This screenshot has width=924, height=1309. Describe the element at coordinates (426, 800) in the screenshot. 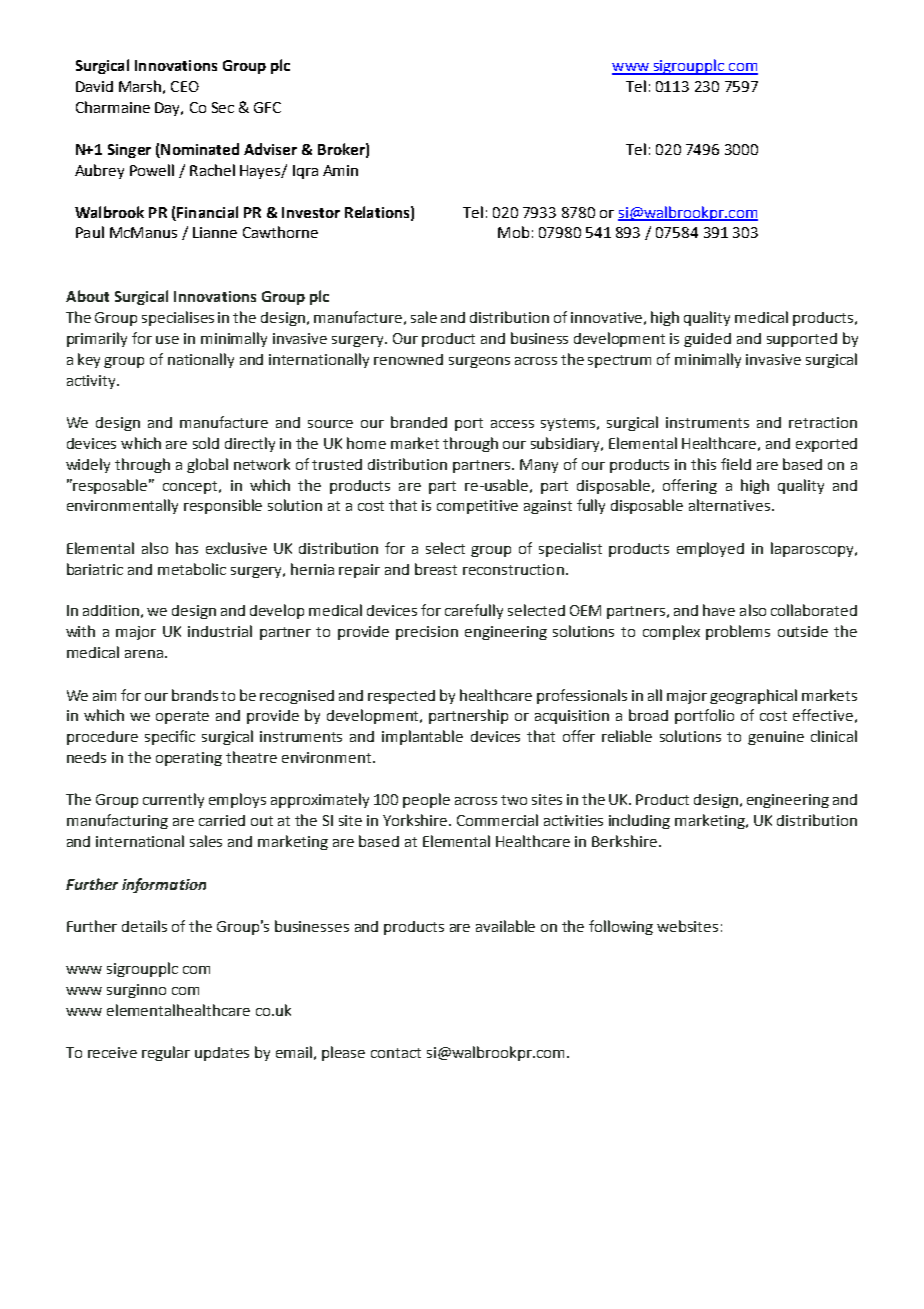

I see `people` at that location.
